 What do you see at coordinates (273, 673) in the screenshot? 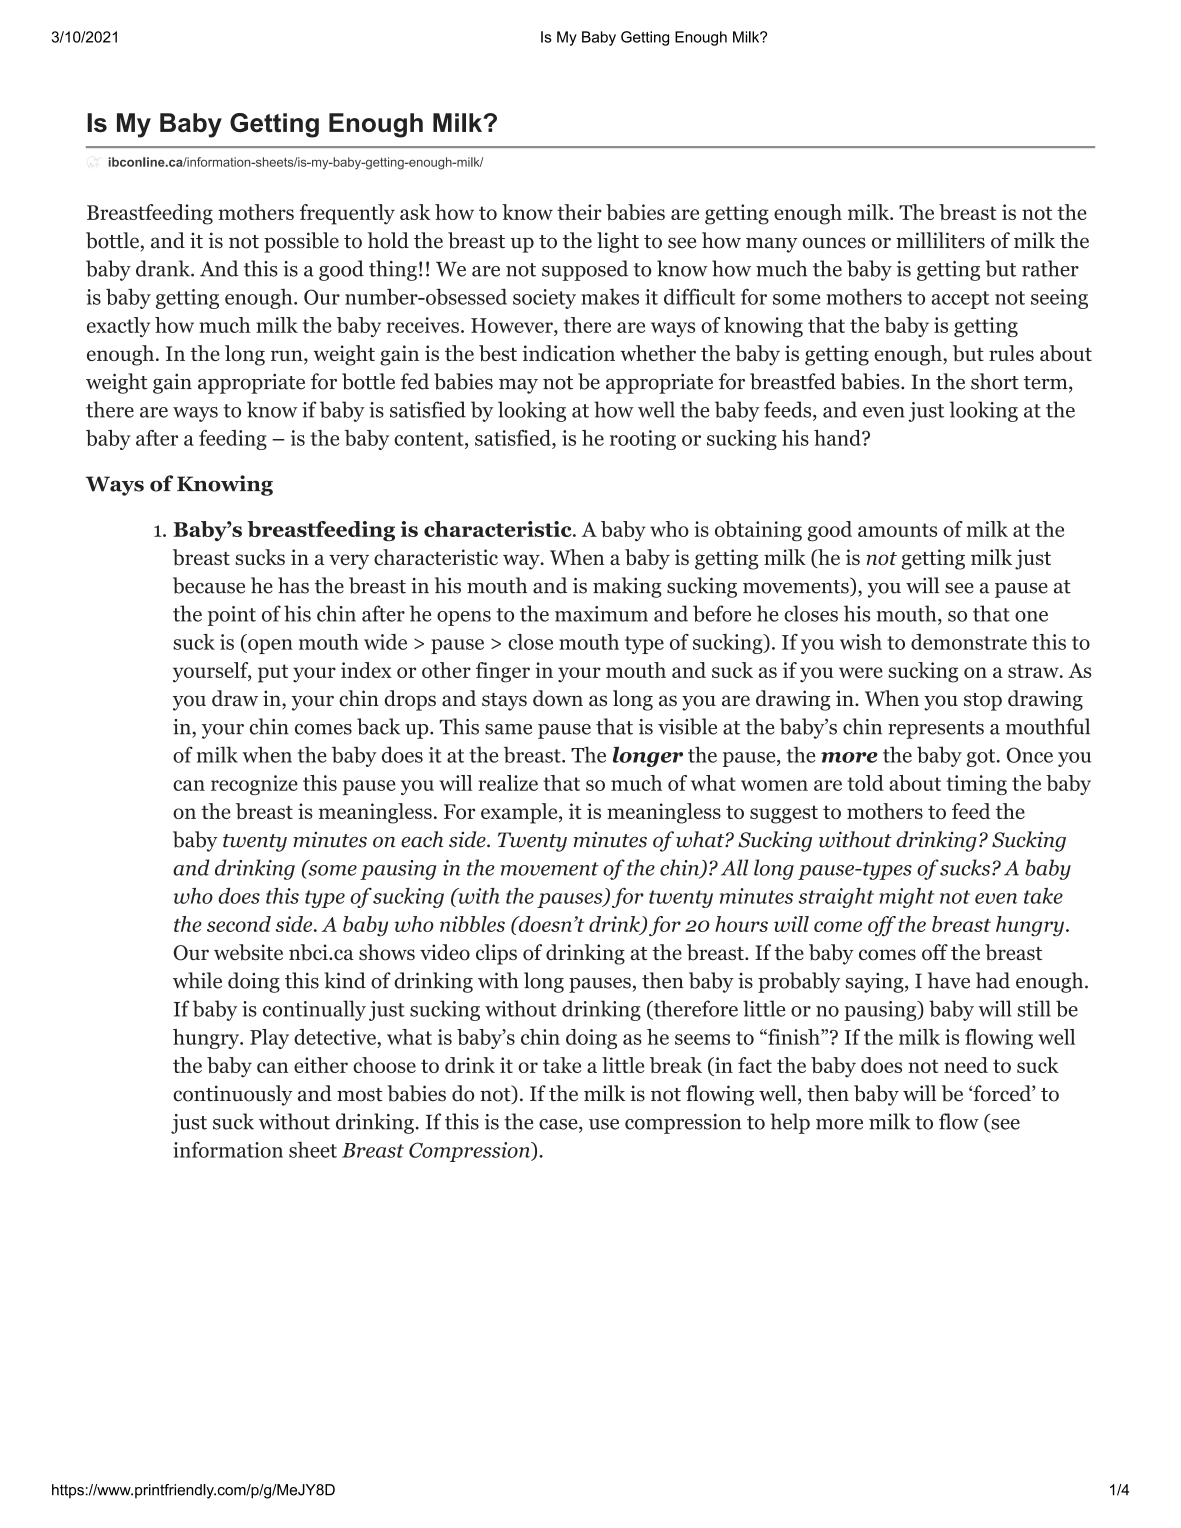
I see `put` at bounding box center [273, 673].
